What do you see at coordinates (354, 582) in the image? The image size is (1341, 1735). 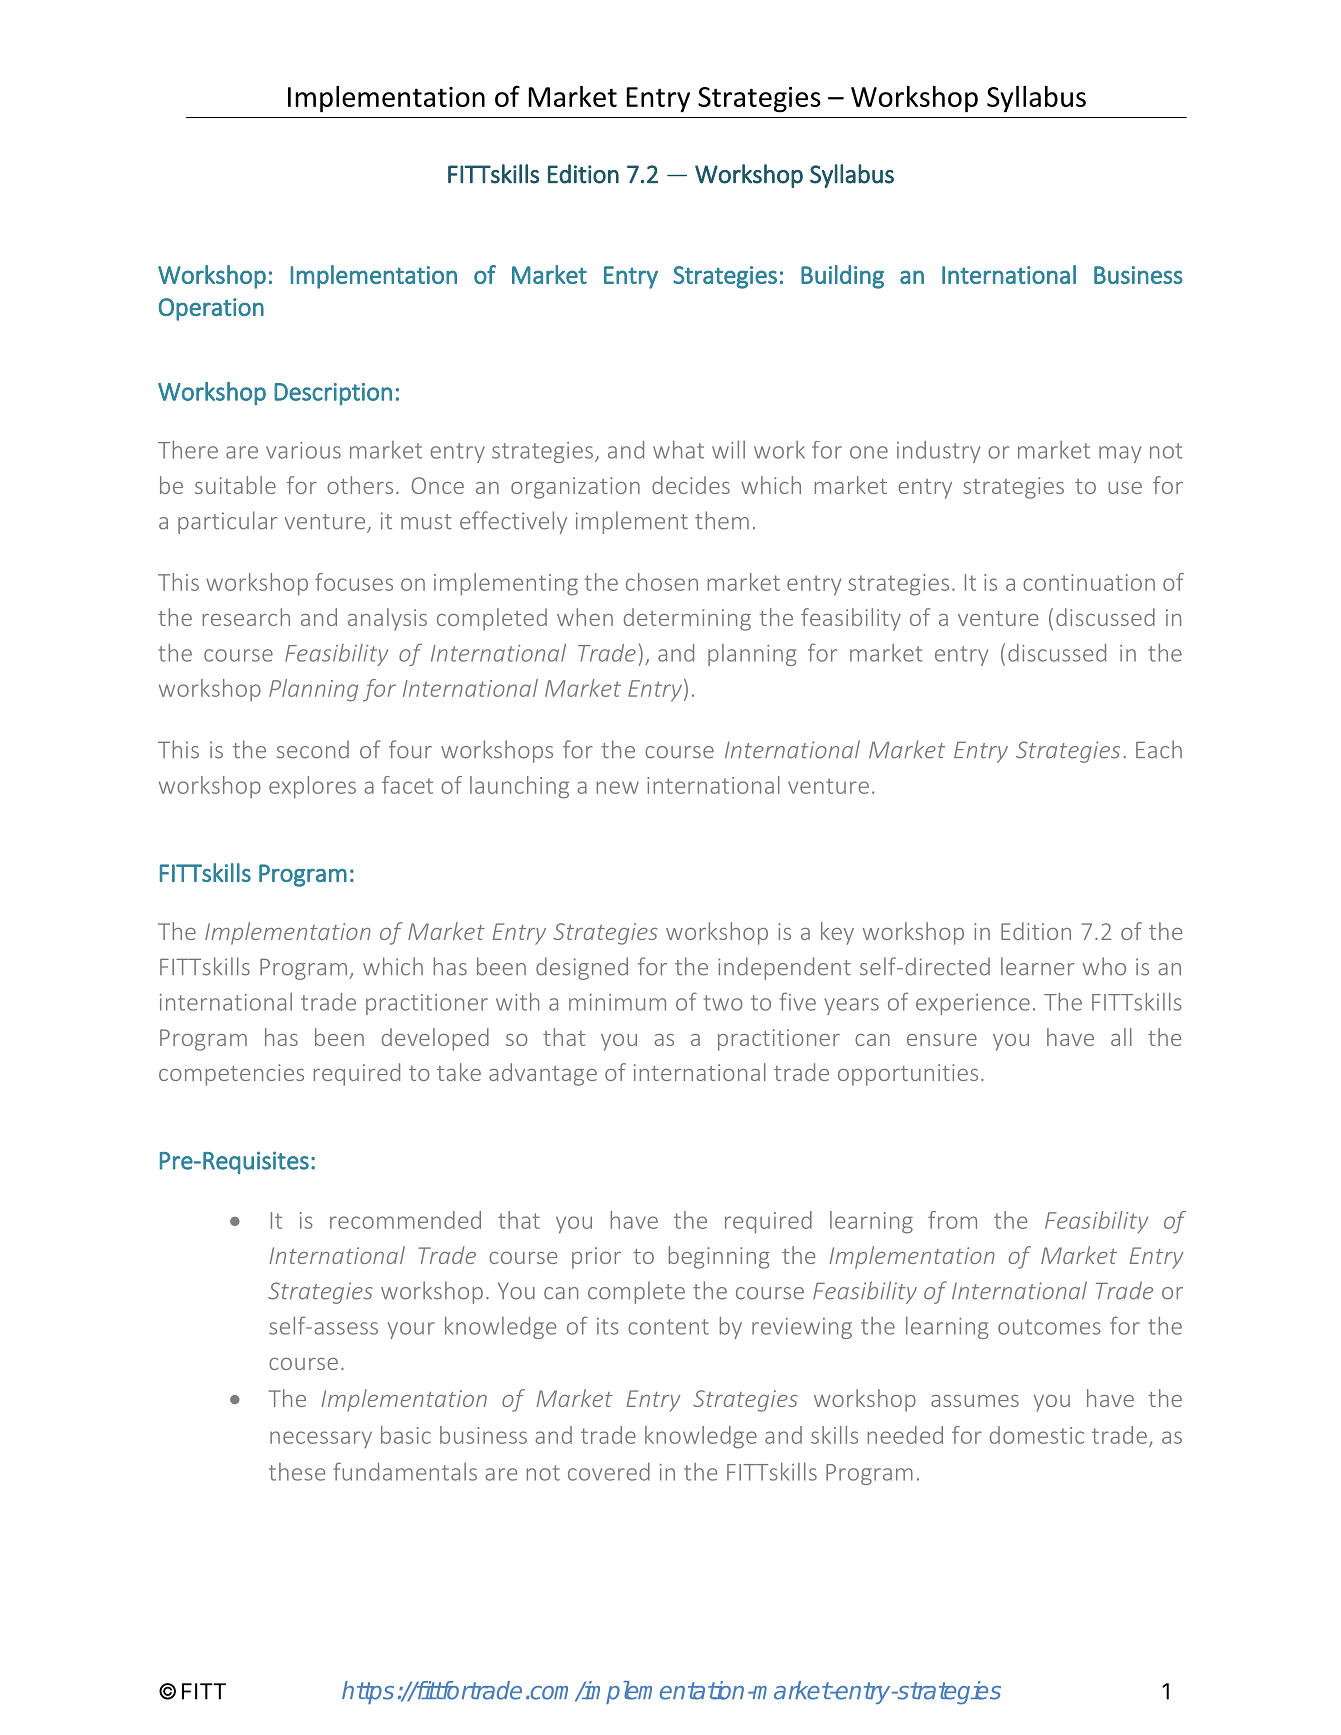 I see `focuses` at bounding box center [354, 582].
